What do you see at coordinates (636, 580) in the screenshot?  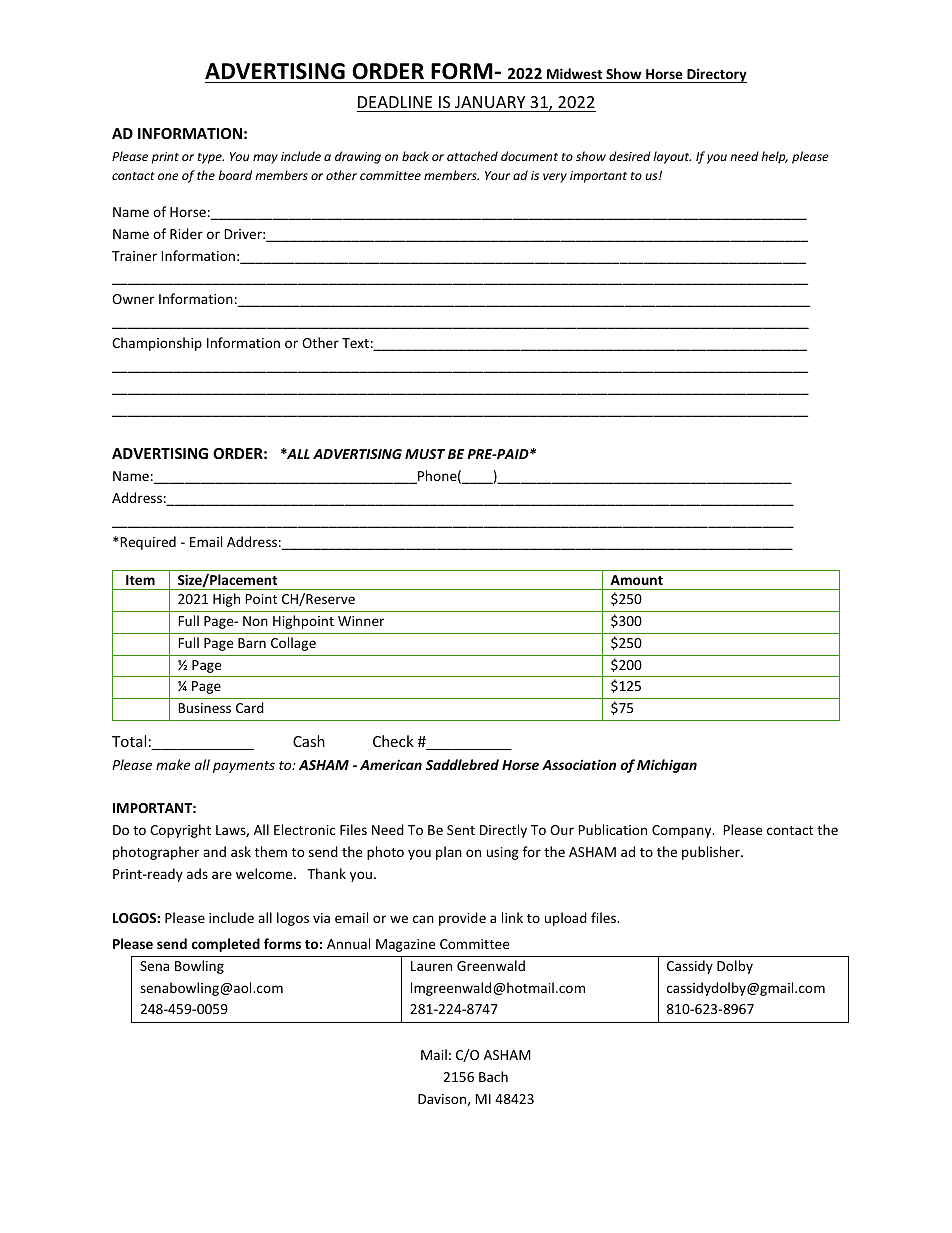 I see `Amount` at bounding box center [636, 580].
